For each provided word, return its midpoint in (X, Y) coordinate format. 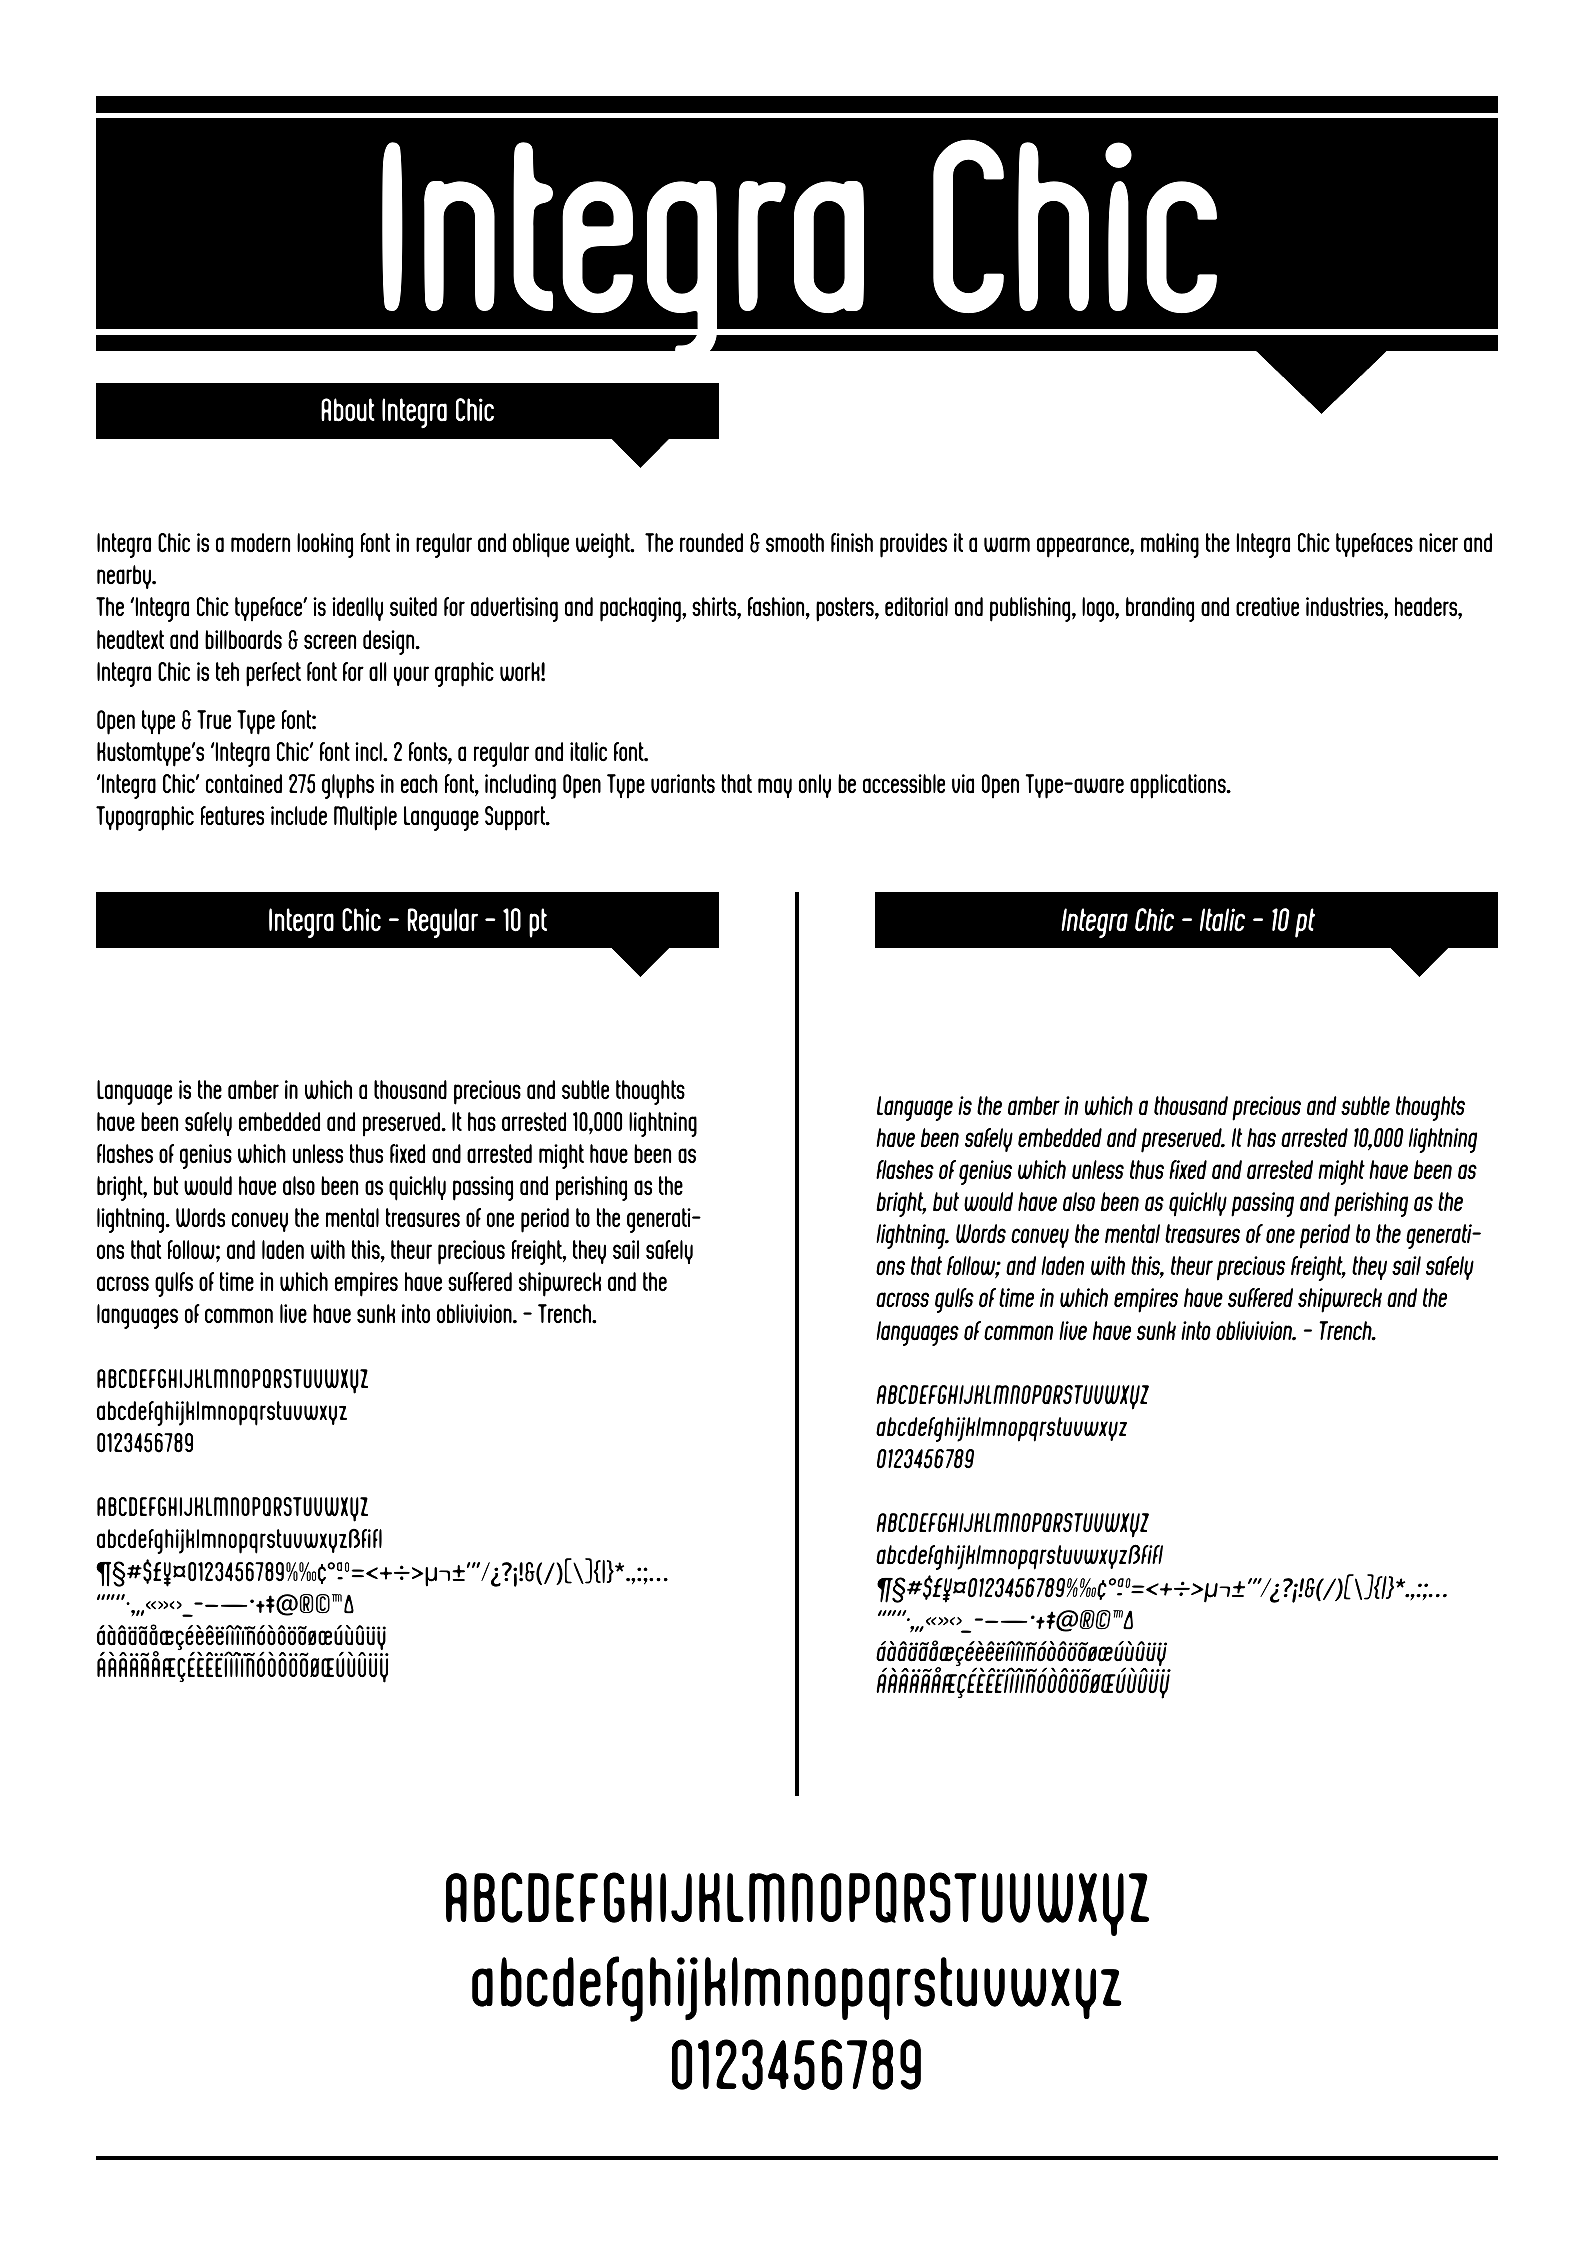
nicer (1438, 542)
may (775, 788)
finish (852, 542)
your (411, 676)
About (348, 410)
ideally (357, 609)
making (1170, 545)
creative (1267, 607)
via (963, 783)
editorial (916, 607)
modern (260, 543)
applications (1179, 786)
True (214, 720)
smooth (795, 543)
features (232, 815)
